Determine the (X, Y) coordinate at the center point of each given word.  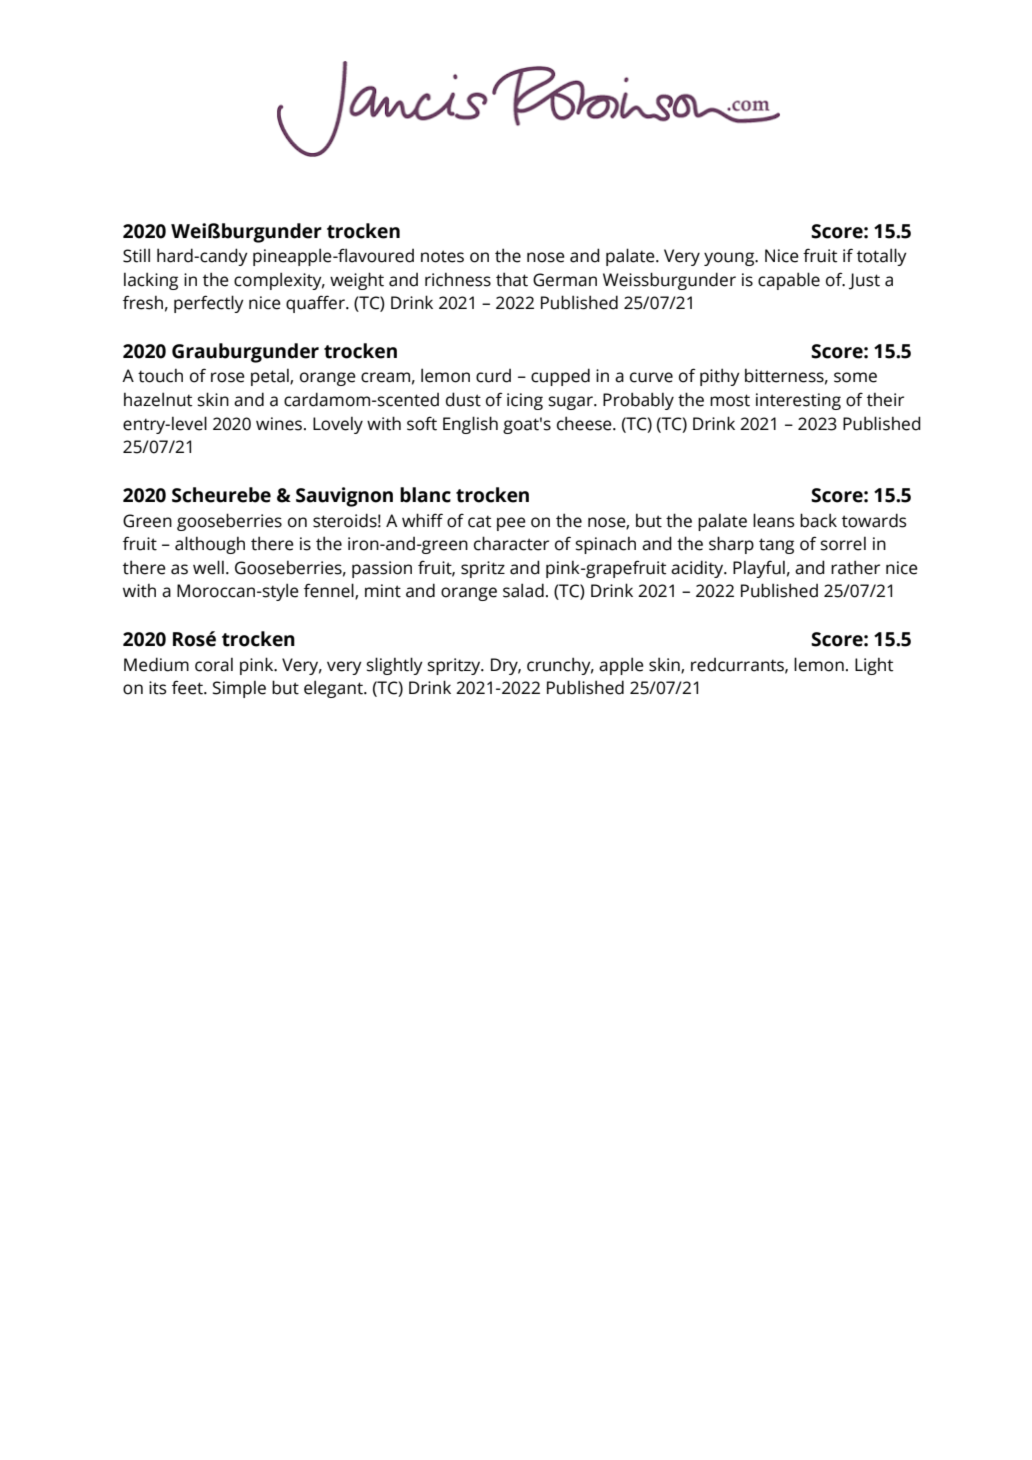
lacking (151, 281)
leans (774, 520)
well (208, 567)
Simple (239, 689)
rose (228, 377)
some (855, 377)
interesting (798, 401)
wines (279, 424)
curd (493, 376)
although (210, 545)
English (470, 425)
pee (511, 524)
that (512, 279)
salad (523, 590)
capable (789, 281)
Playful (759, 569)
